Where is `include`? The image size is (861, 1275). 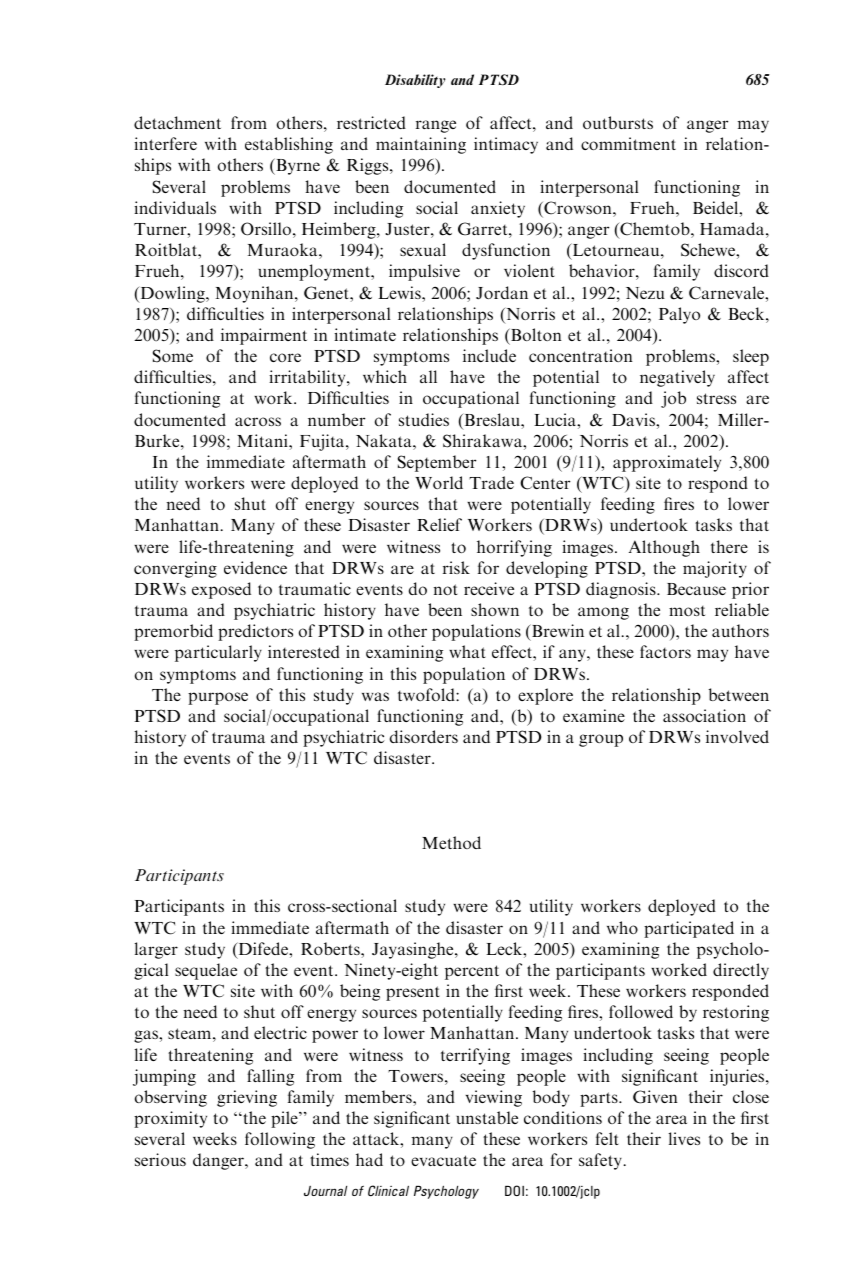 include is located at coordinates (489, 355).
